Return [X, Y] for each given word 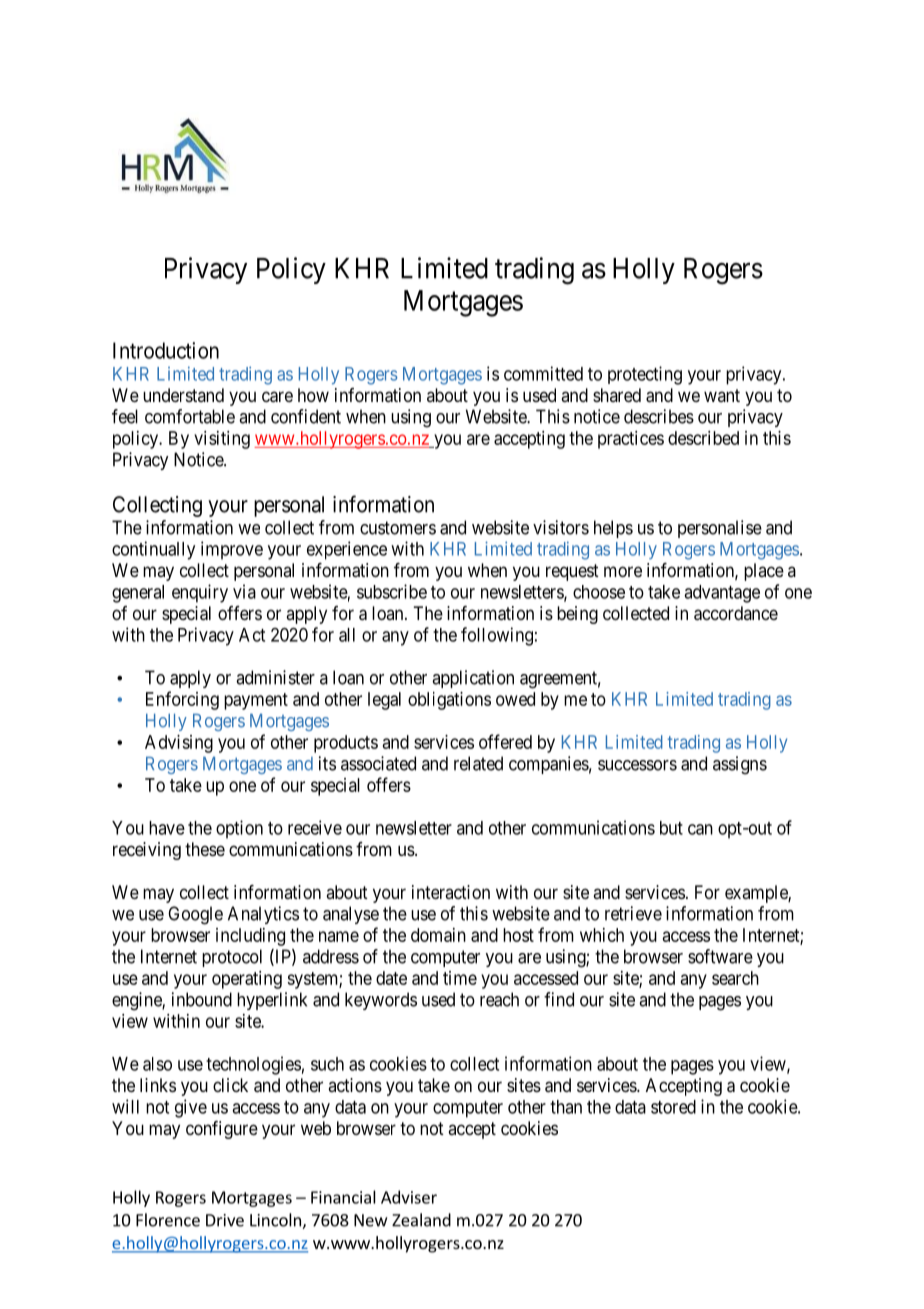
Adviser [409, 1197]
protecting [645, 375]
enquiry [200, 593]
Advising [179, 744]
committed [543, 373]
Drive [225, 1220]
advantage [722, 594]
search [735, 978]
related [478, 763]
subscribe [392, 591]
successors [637, 765]
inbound [202, 999]
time [460, 978]
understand [183, 395]
